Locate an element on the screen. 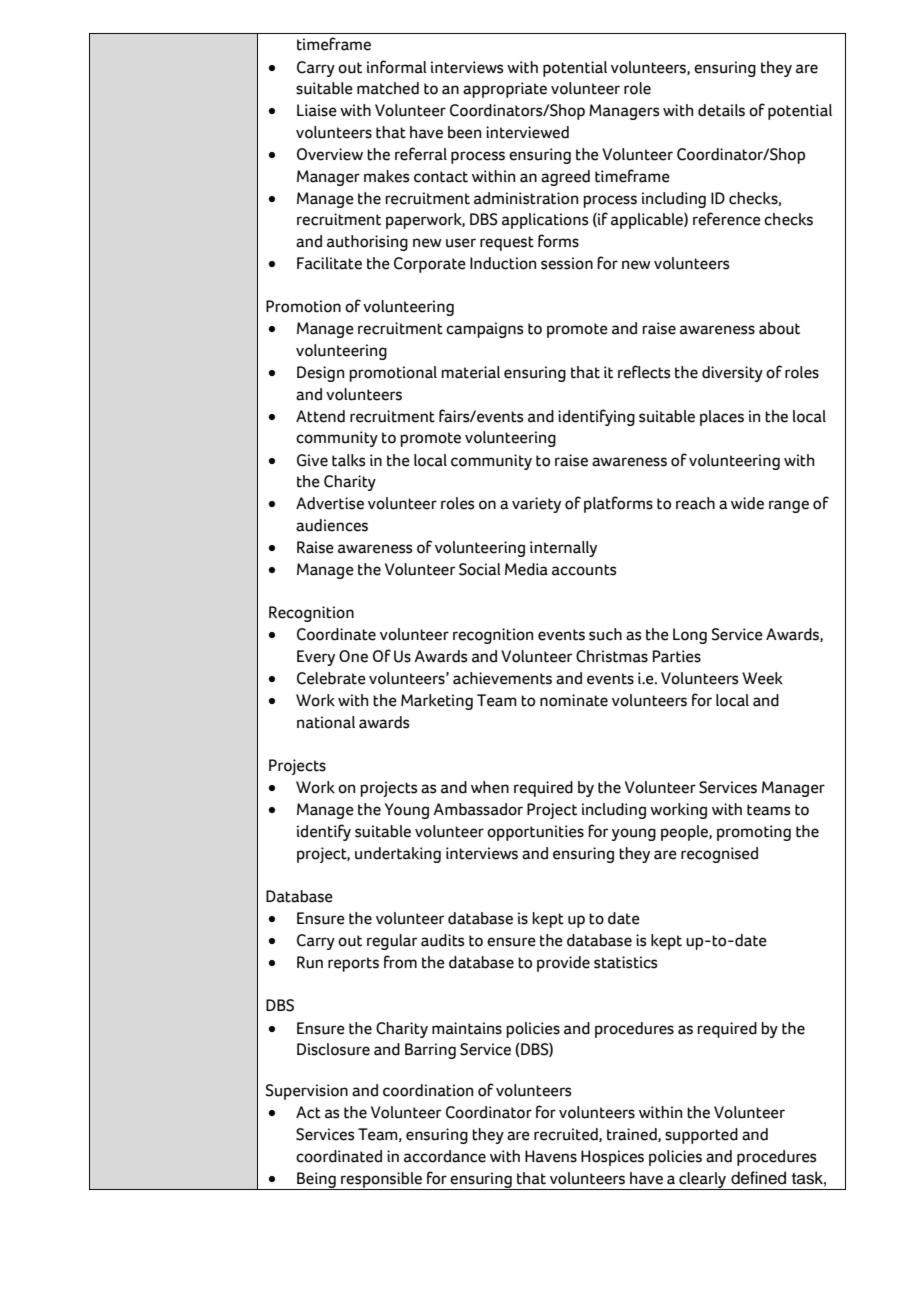 This screenshot has height=1308, width=924. matched is located at coordinates (388, 88).
